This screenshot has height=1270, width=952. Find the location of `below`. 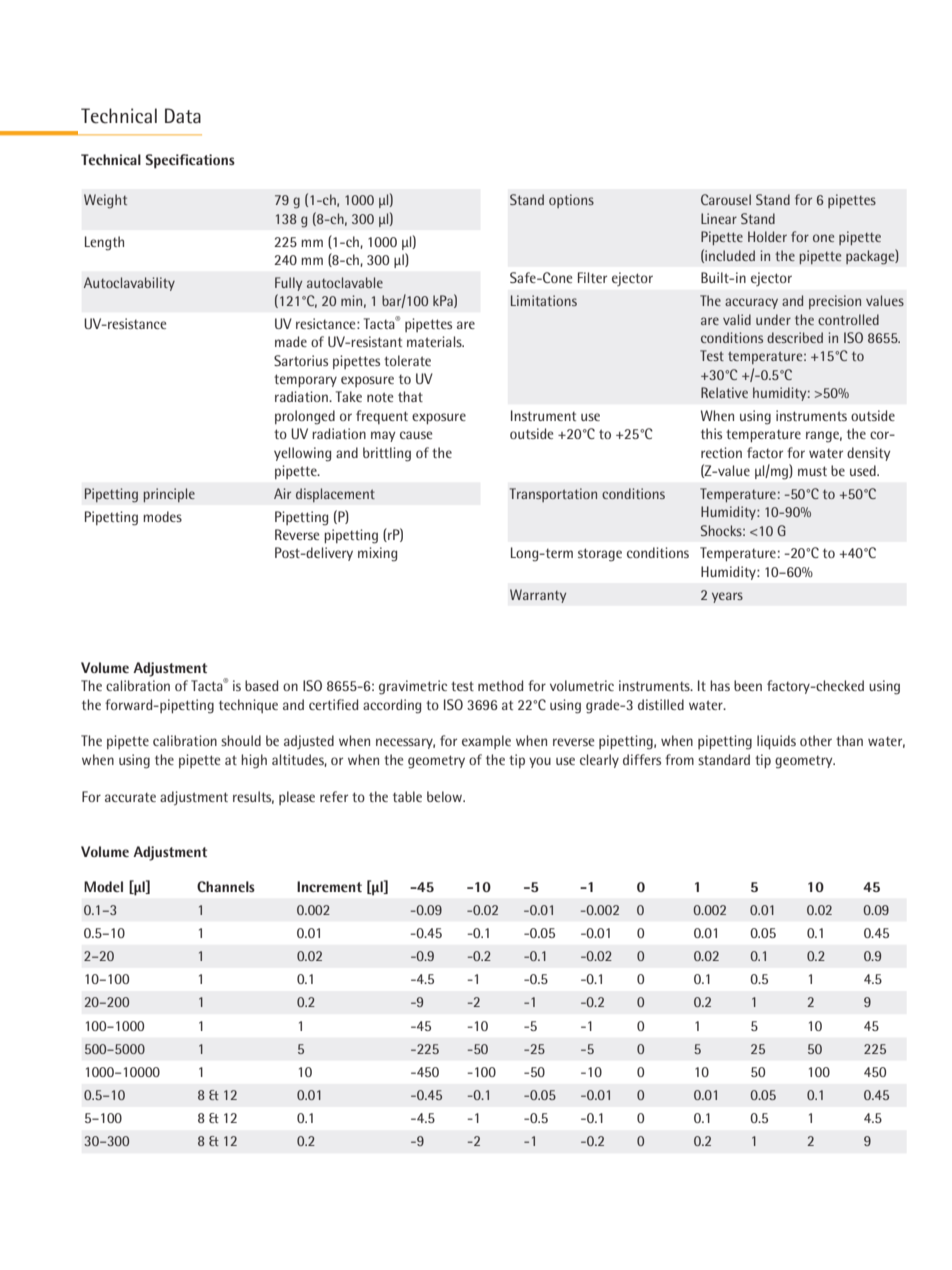

below is located at coordinates (446, 796).
